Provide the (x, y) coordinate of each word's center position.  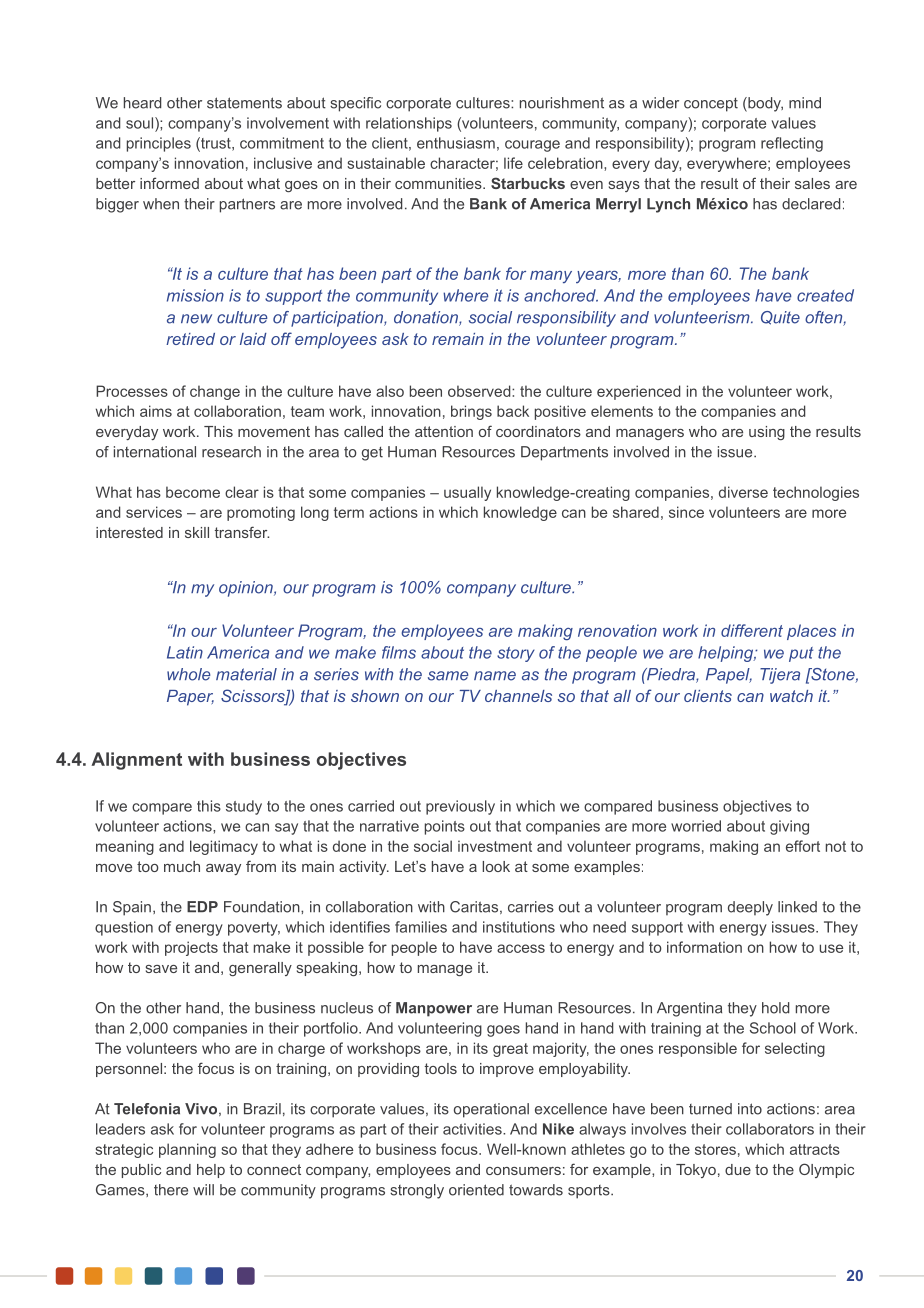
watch (791, 696)
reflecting (792, 144)
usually (467, 493)
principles (159, 144)
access (521, 948)
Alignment (136, 761)
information (704, 947)
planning (187, 1150)
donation (427, 318)
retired (190, 339)
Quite (780, 318)
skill (197, 532)
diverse (743, 492)
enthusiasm (456, 143)
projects (191, 948)
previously (460, 807)
